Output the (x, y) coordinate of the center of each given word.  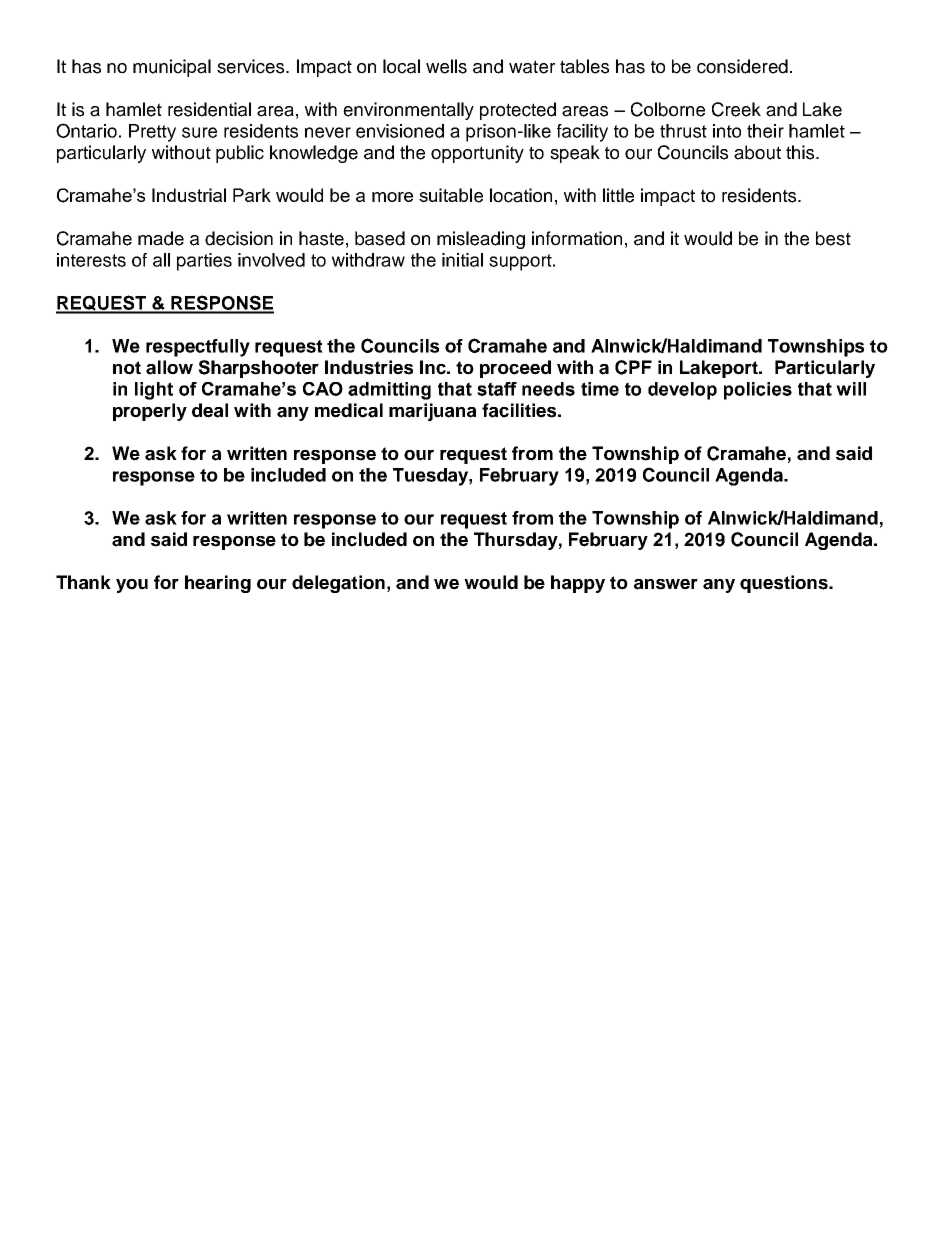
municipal (172, 68)
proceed (515, 369)
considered (742, 66)
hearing (218, 584)
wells (446, 66)
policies (758, 391)
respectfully (198, 348)
